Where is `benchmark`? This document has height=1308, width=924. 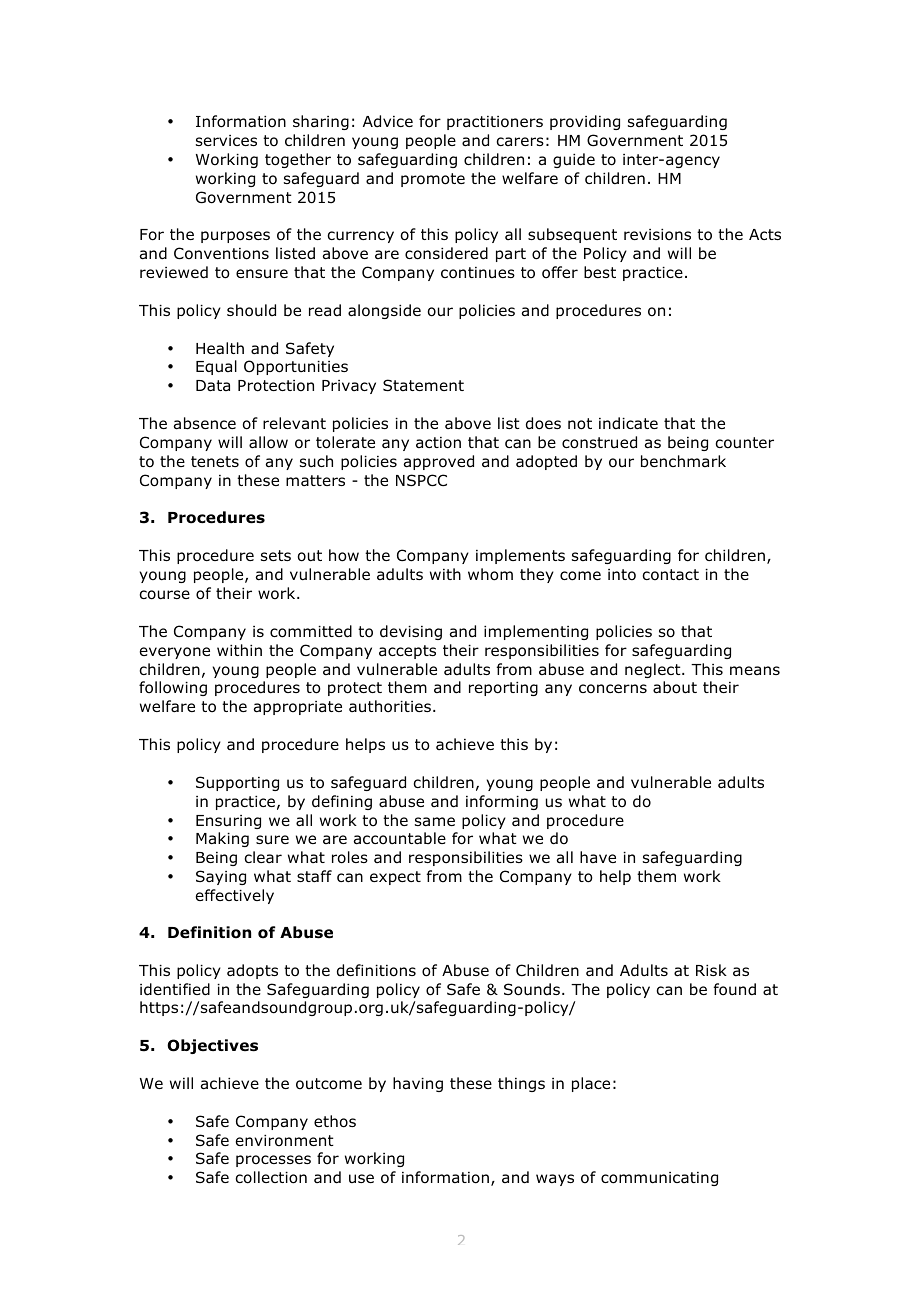 benchmark is located at coordinates (683, 461).
